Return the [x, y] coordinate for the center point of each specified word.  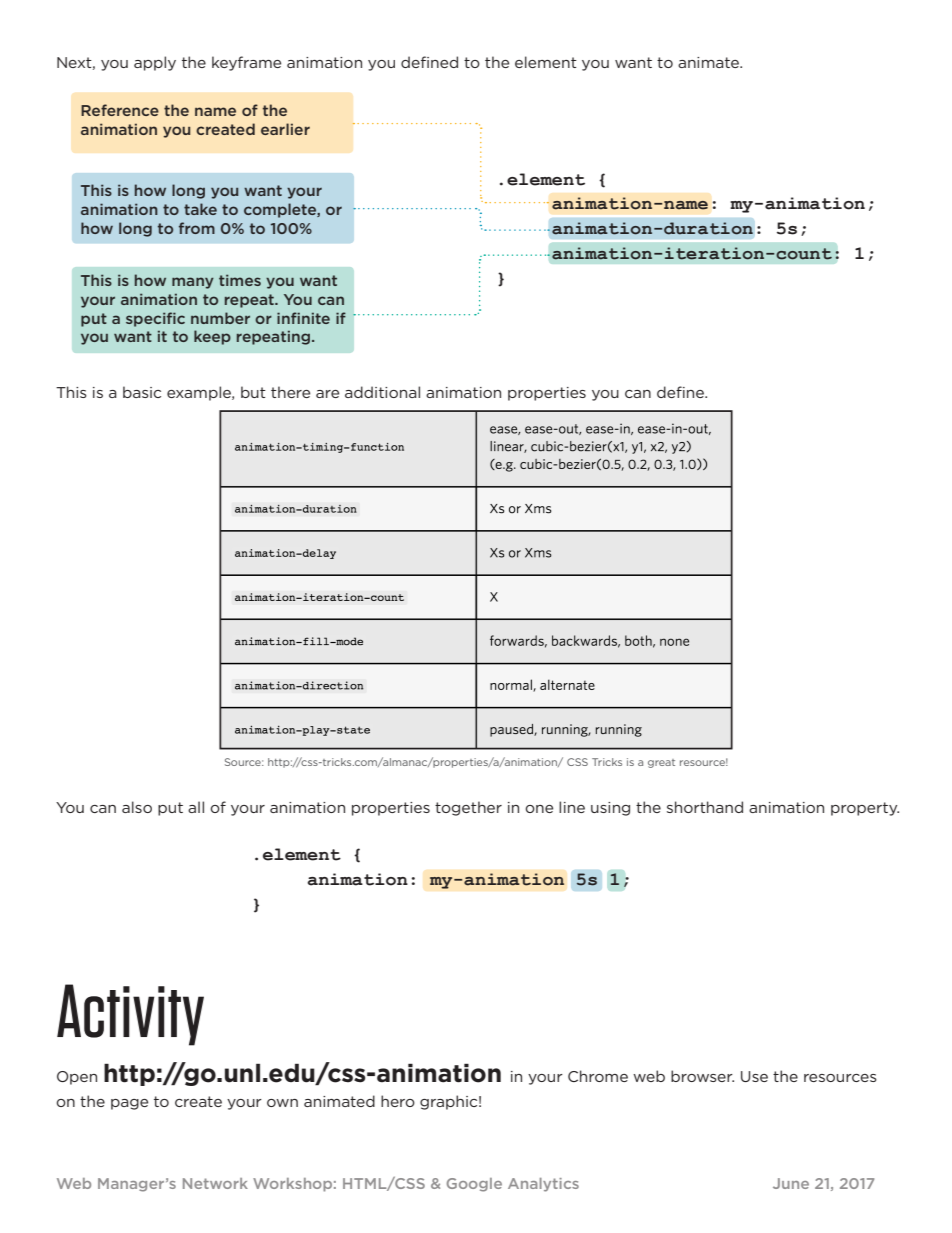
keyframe [246, 63]
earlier [285, 129]
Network [215, 1183]
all [196, 807]
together [468, 808]
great [661, 763]
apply [155, 63]
